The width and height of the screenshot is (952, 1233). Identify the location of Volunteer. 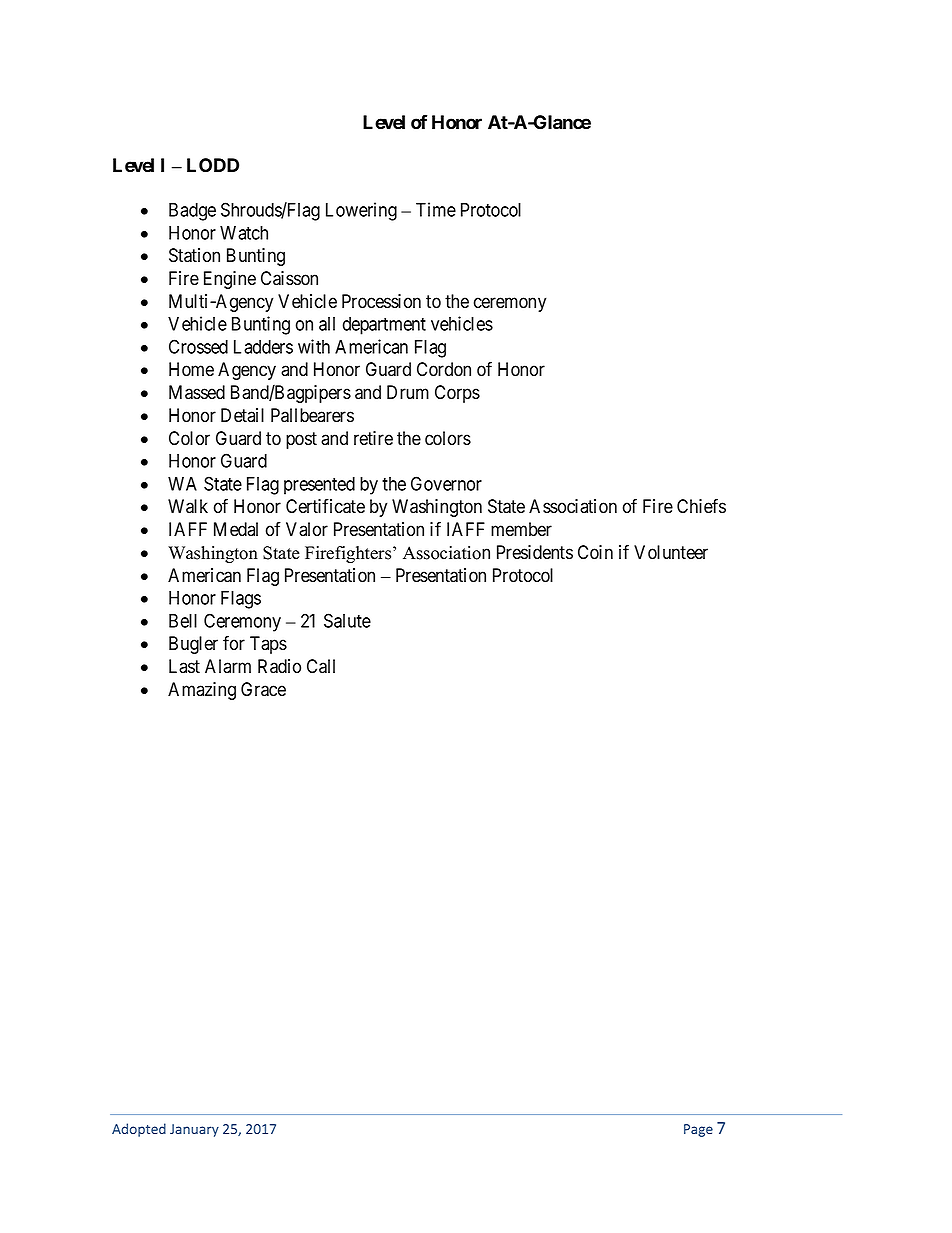
(671, 552).
